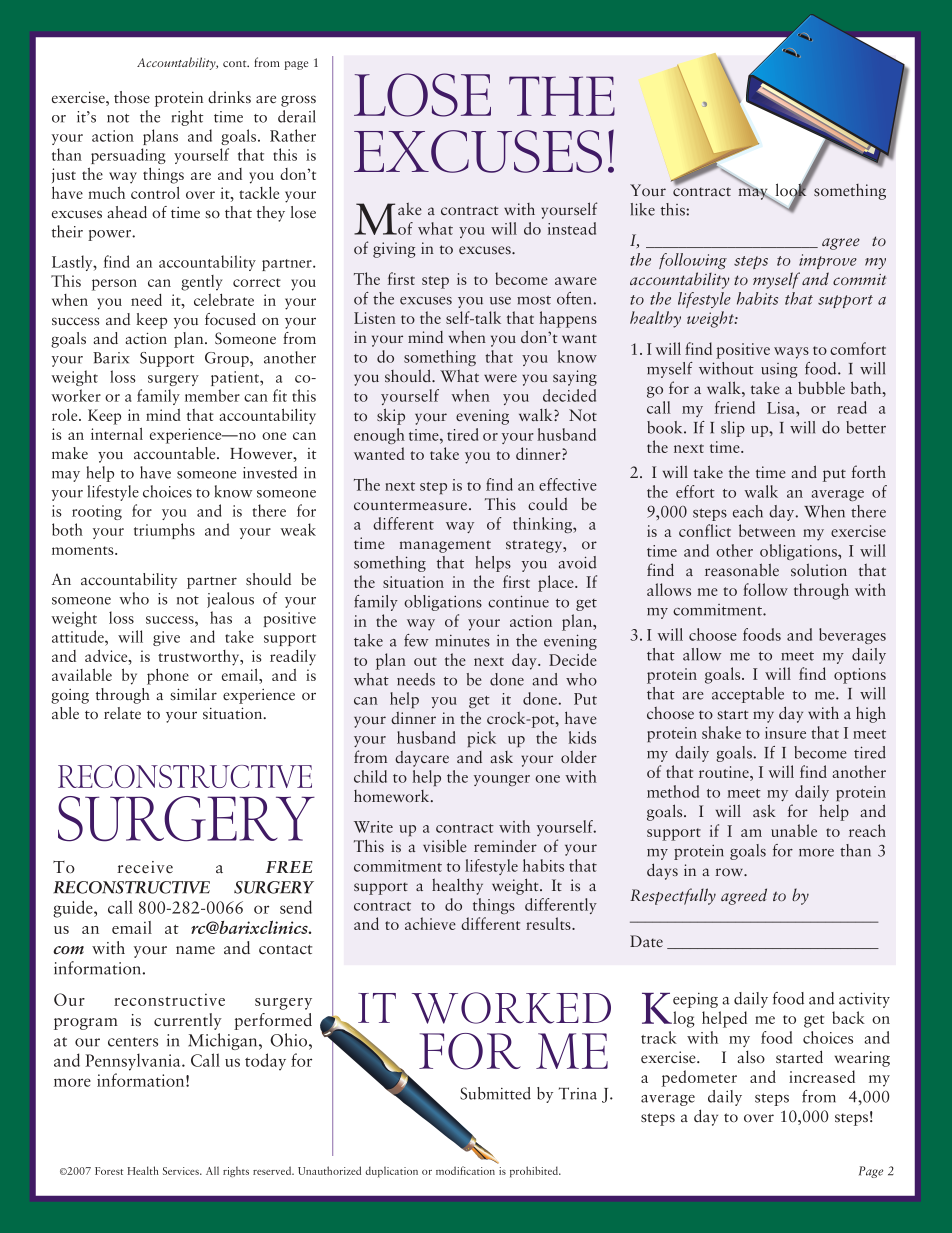 This document has height=1233, width=952. Describe the element at coordinates (465, 1170) in the document. I see `modification` at that location.
